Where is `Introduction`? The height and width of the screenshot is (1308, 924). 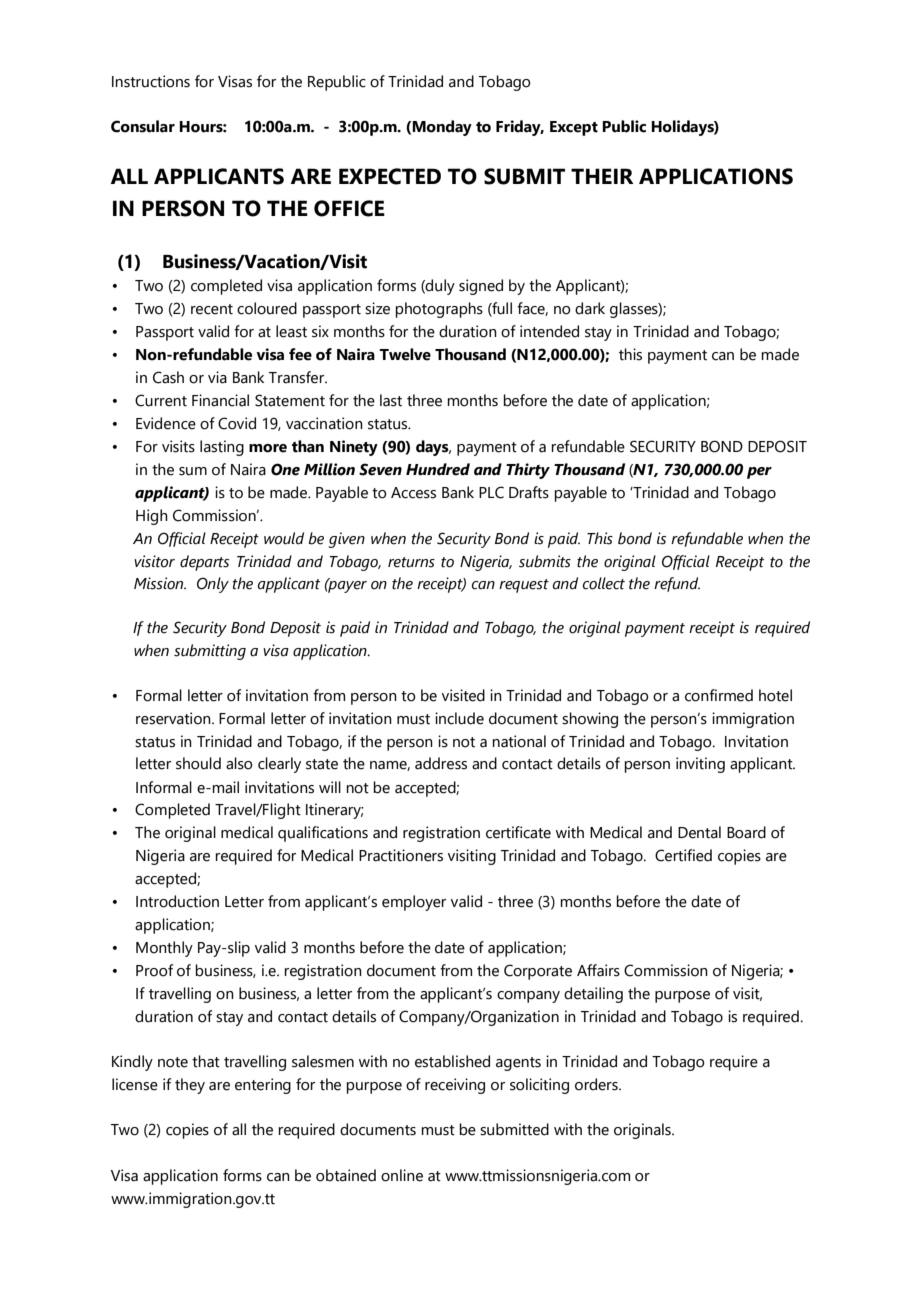
Introduction is located at coordinates (177, 901).
